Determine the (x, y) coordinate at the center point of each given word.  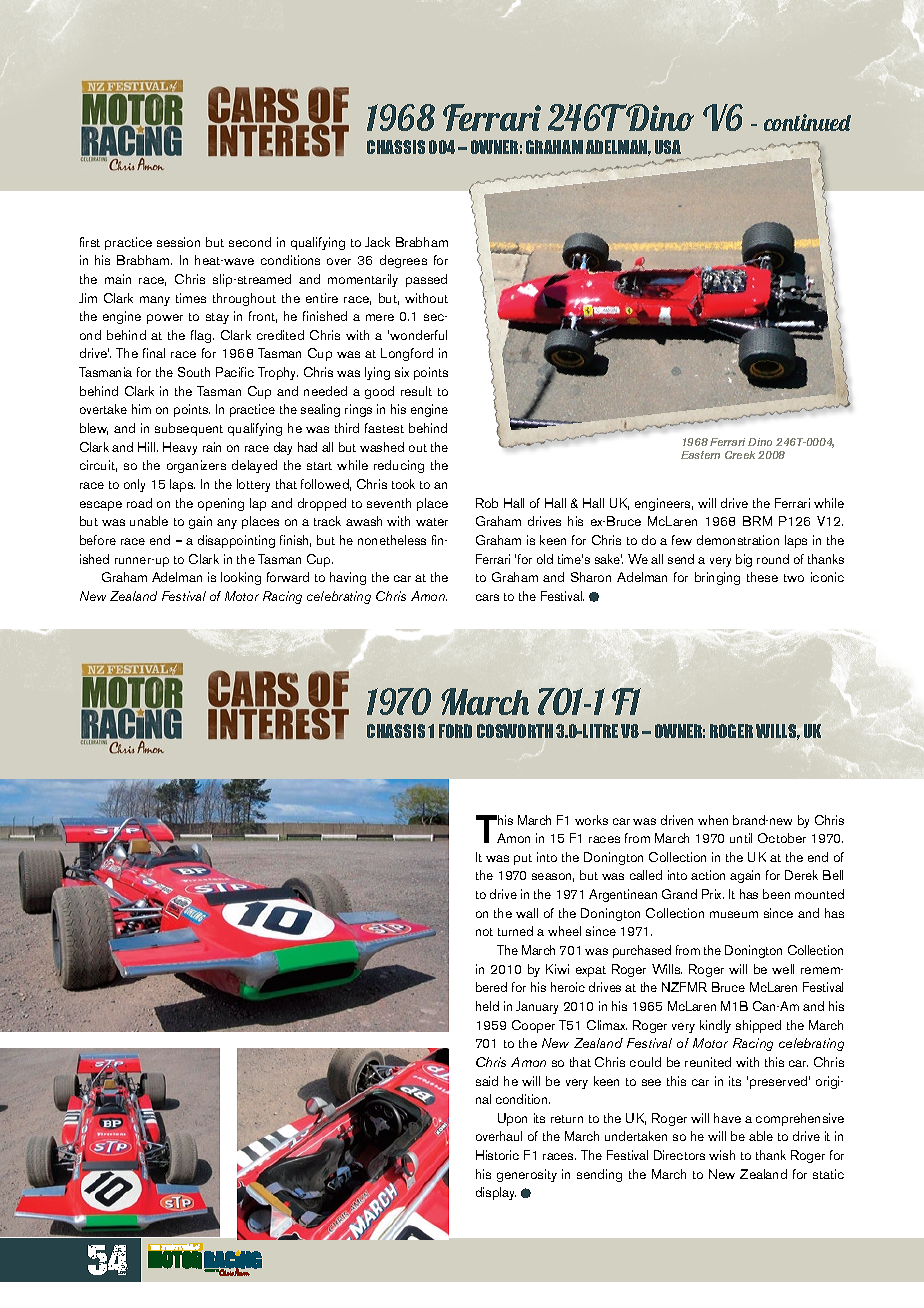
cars (487, 597)
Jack (377, 242)
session (178, 242)
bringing (717, 578)
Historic (497, 1155)
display (496, 1193)
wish (722, 1155)
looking (241, 578)
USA (668, 147)
